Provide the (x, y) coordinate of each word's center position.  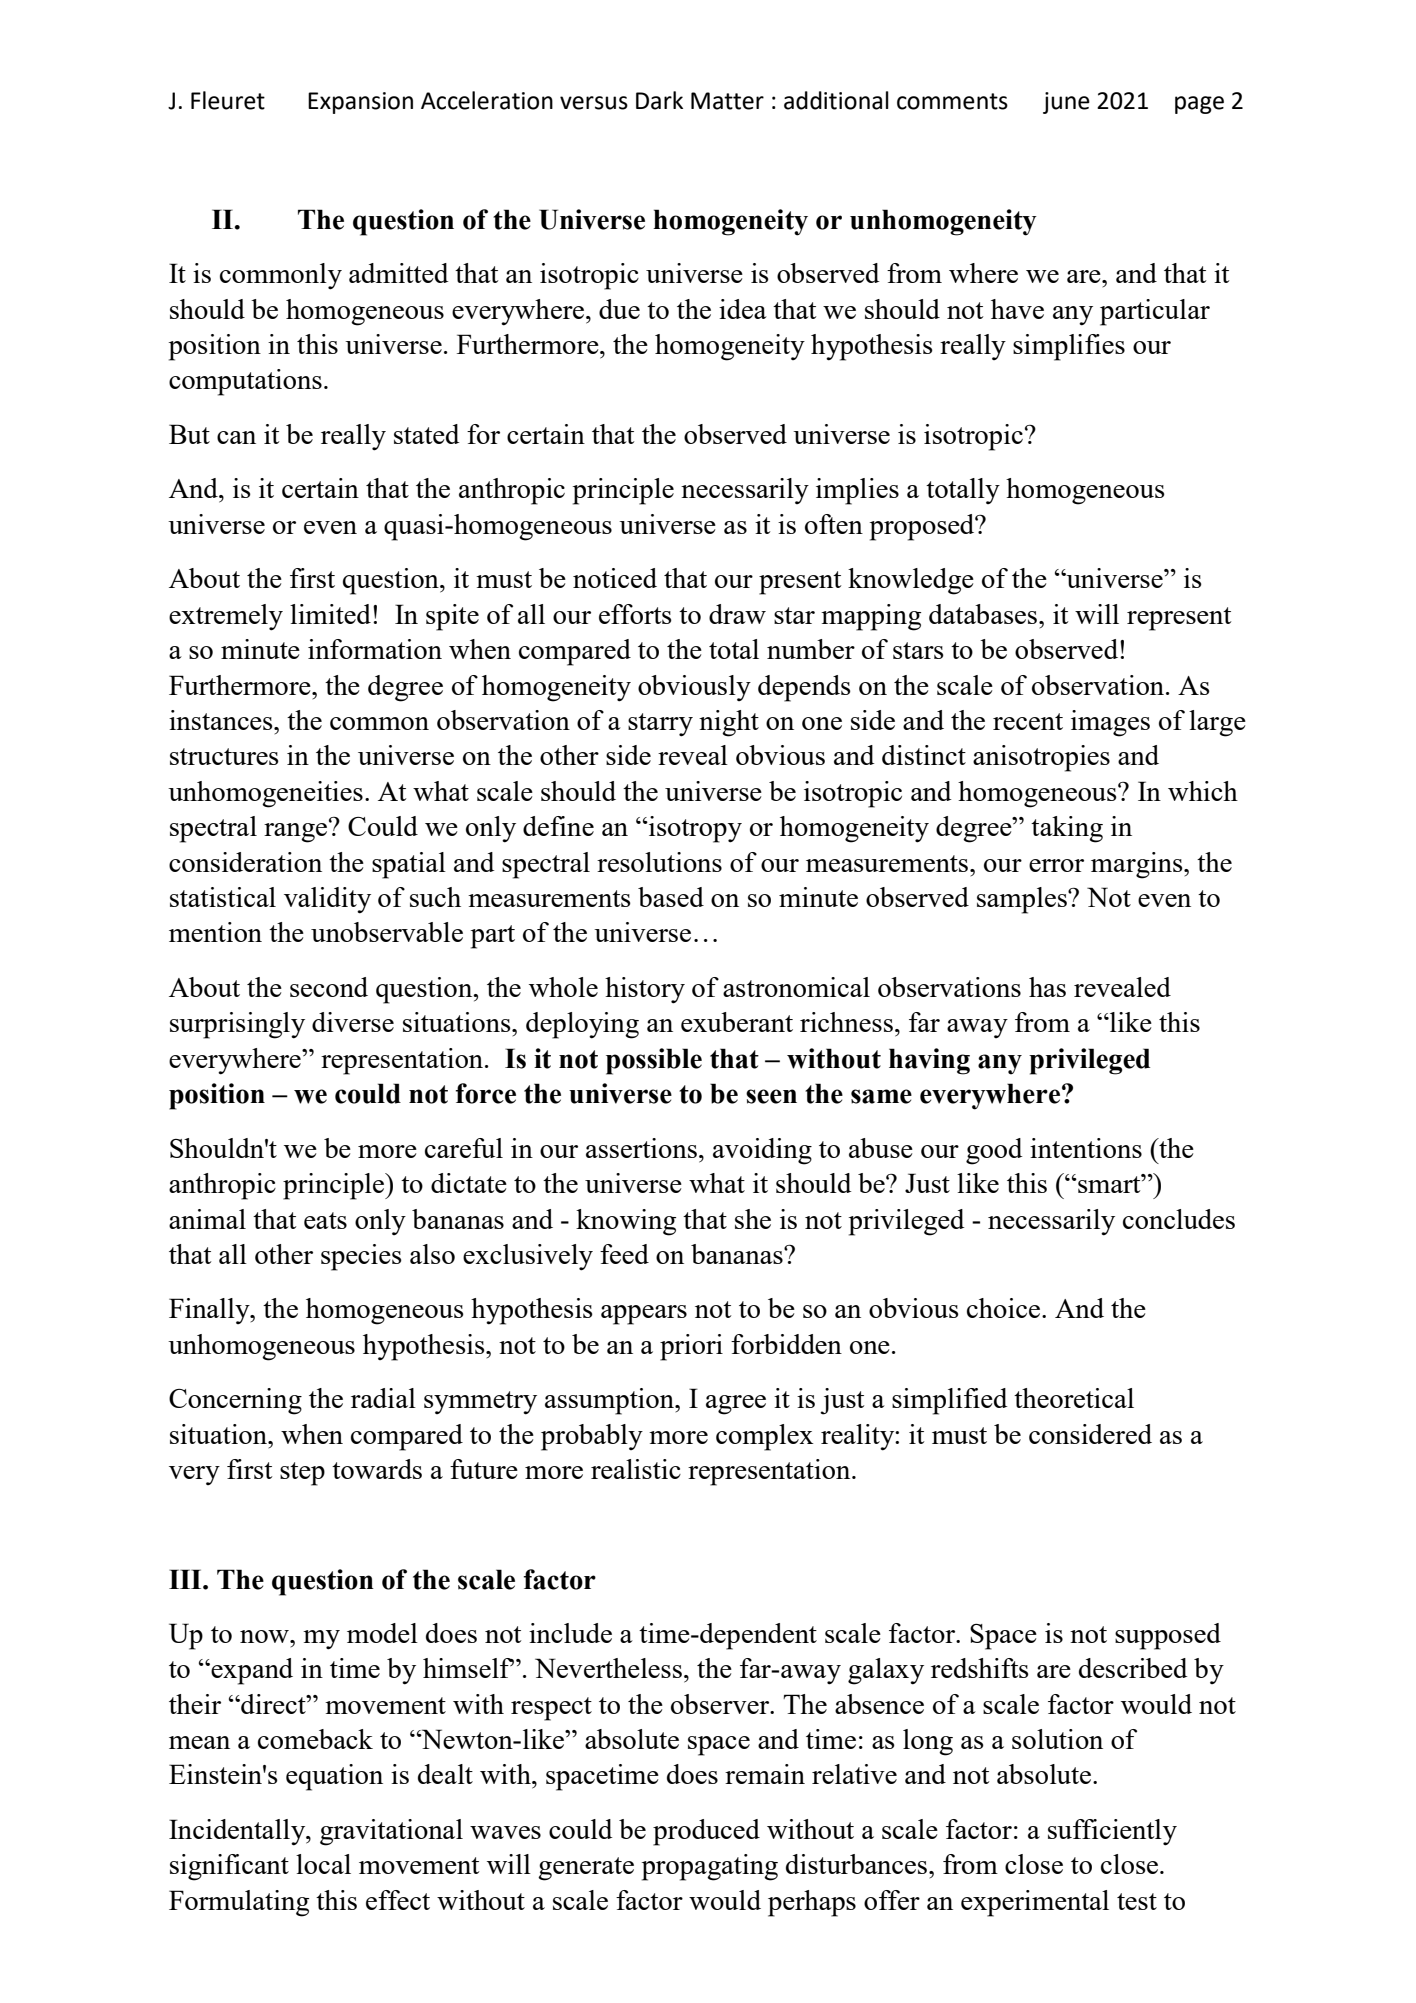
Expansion (360, 103)
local (323, 1864)
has (1047, 987)
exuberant (737, 1022)
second (329, 987)
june (1066, 103)
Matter (727, 101)
